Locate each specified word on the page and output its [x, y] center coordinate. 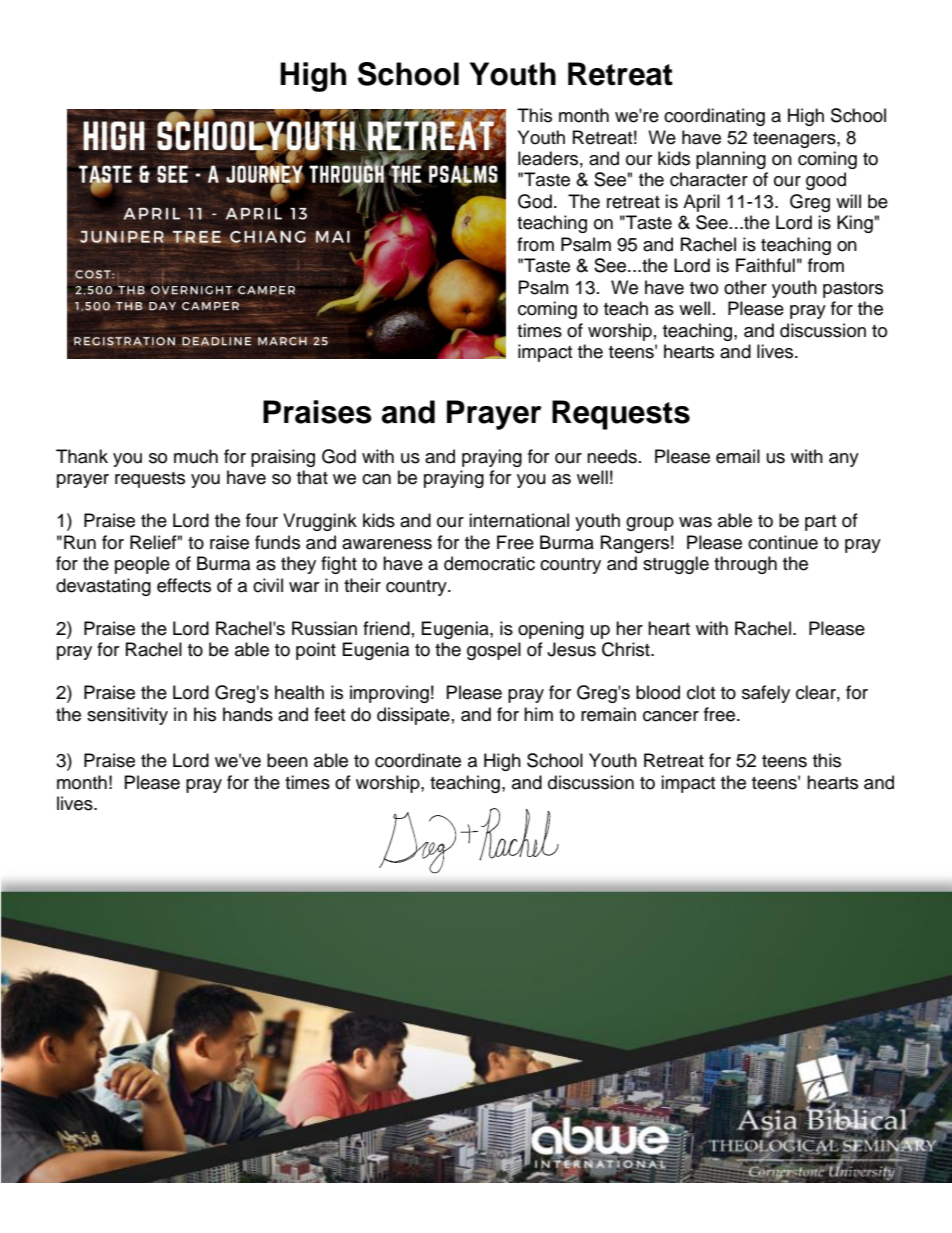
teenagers [795, 140]
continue [783, 542]
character [709, 179]
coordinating [714, 117]
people [142, 565]
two [704, 288]
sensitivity [127, 716]
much [196, 456]
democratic [489, 563]
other [745, 287]
